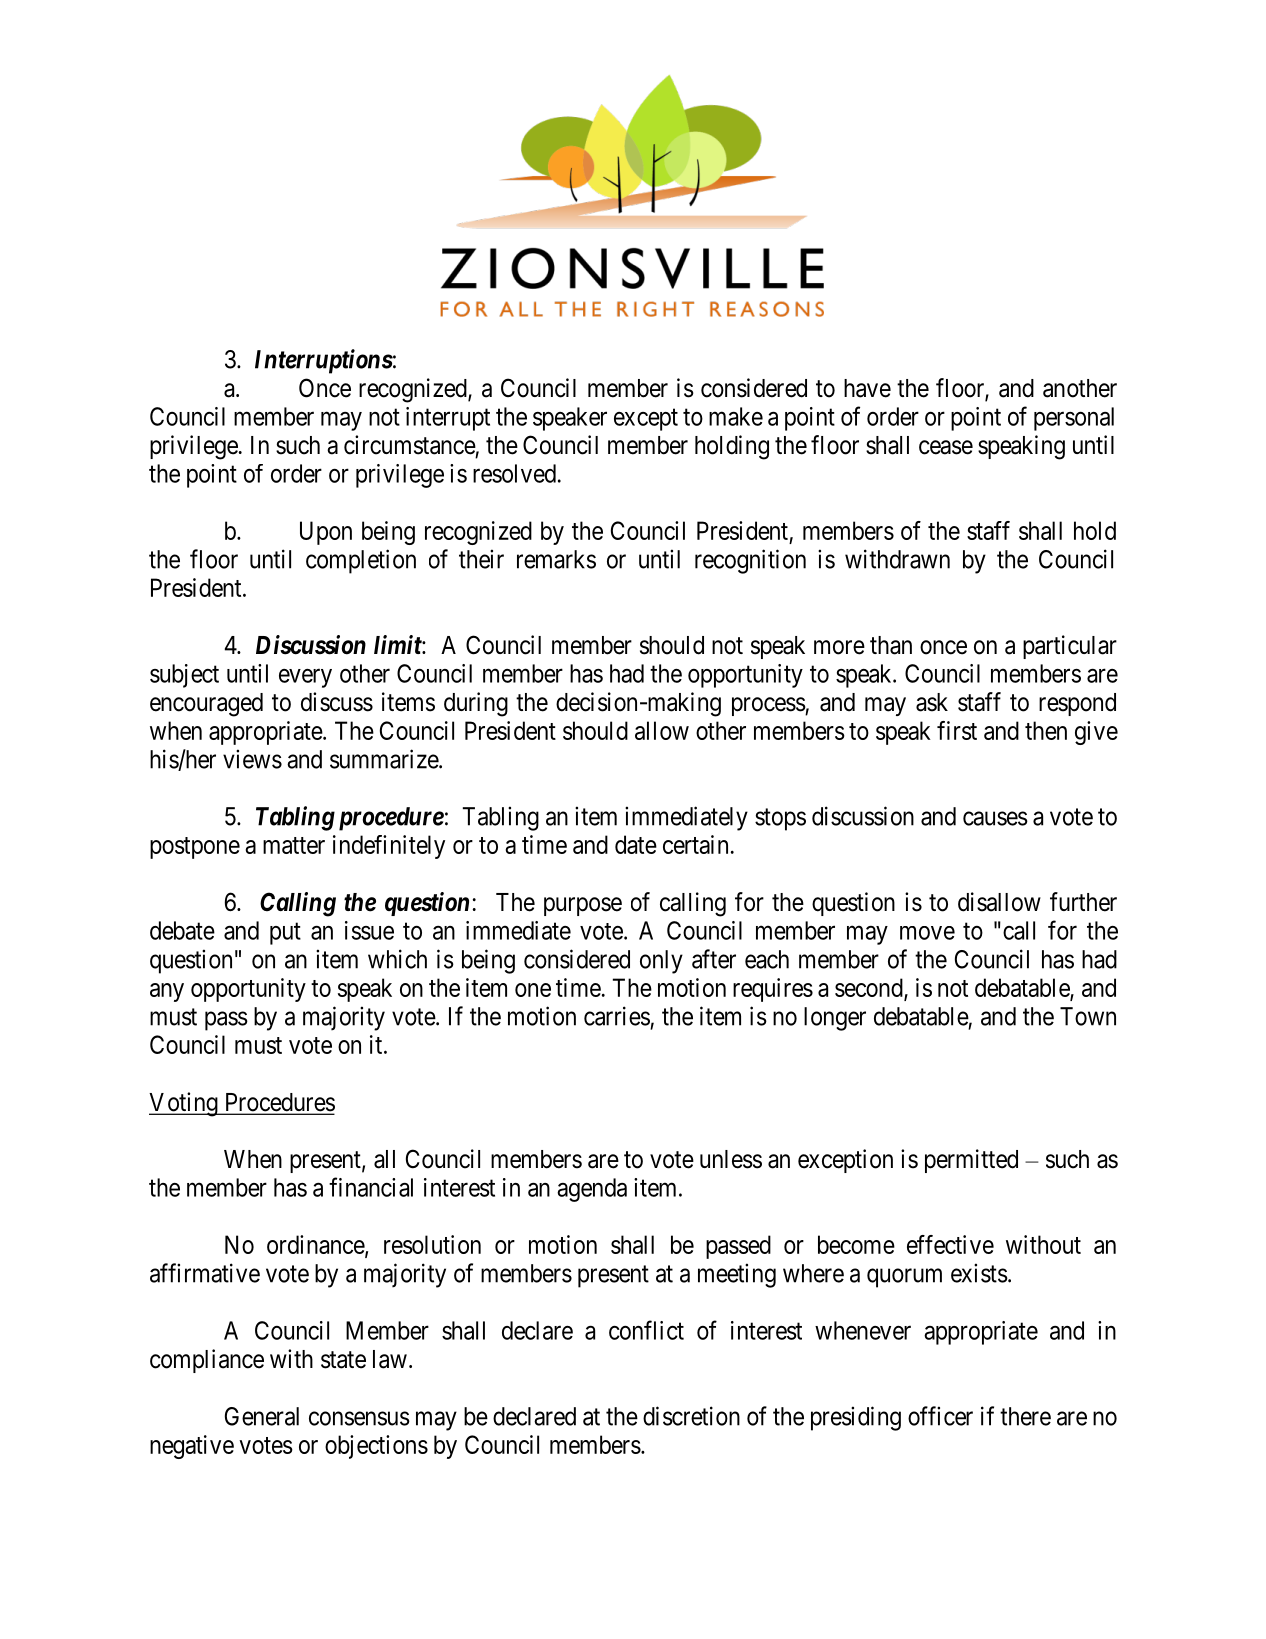 The width and height of the page is (1266, 1639). What do you see at coordinates (262, 1416) in the page?
I see `General` at bounding box center [262, 1416].
